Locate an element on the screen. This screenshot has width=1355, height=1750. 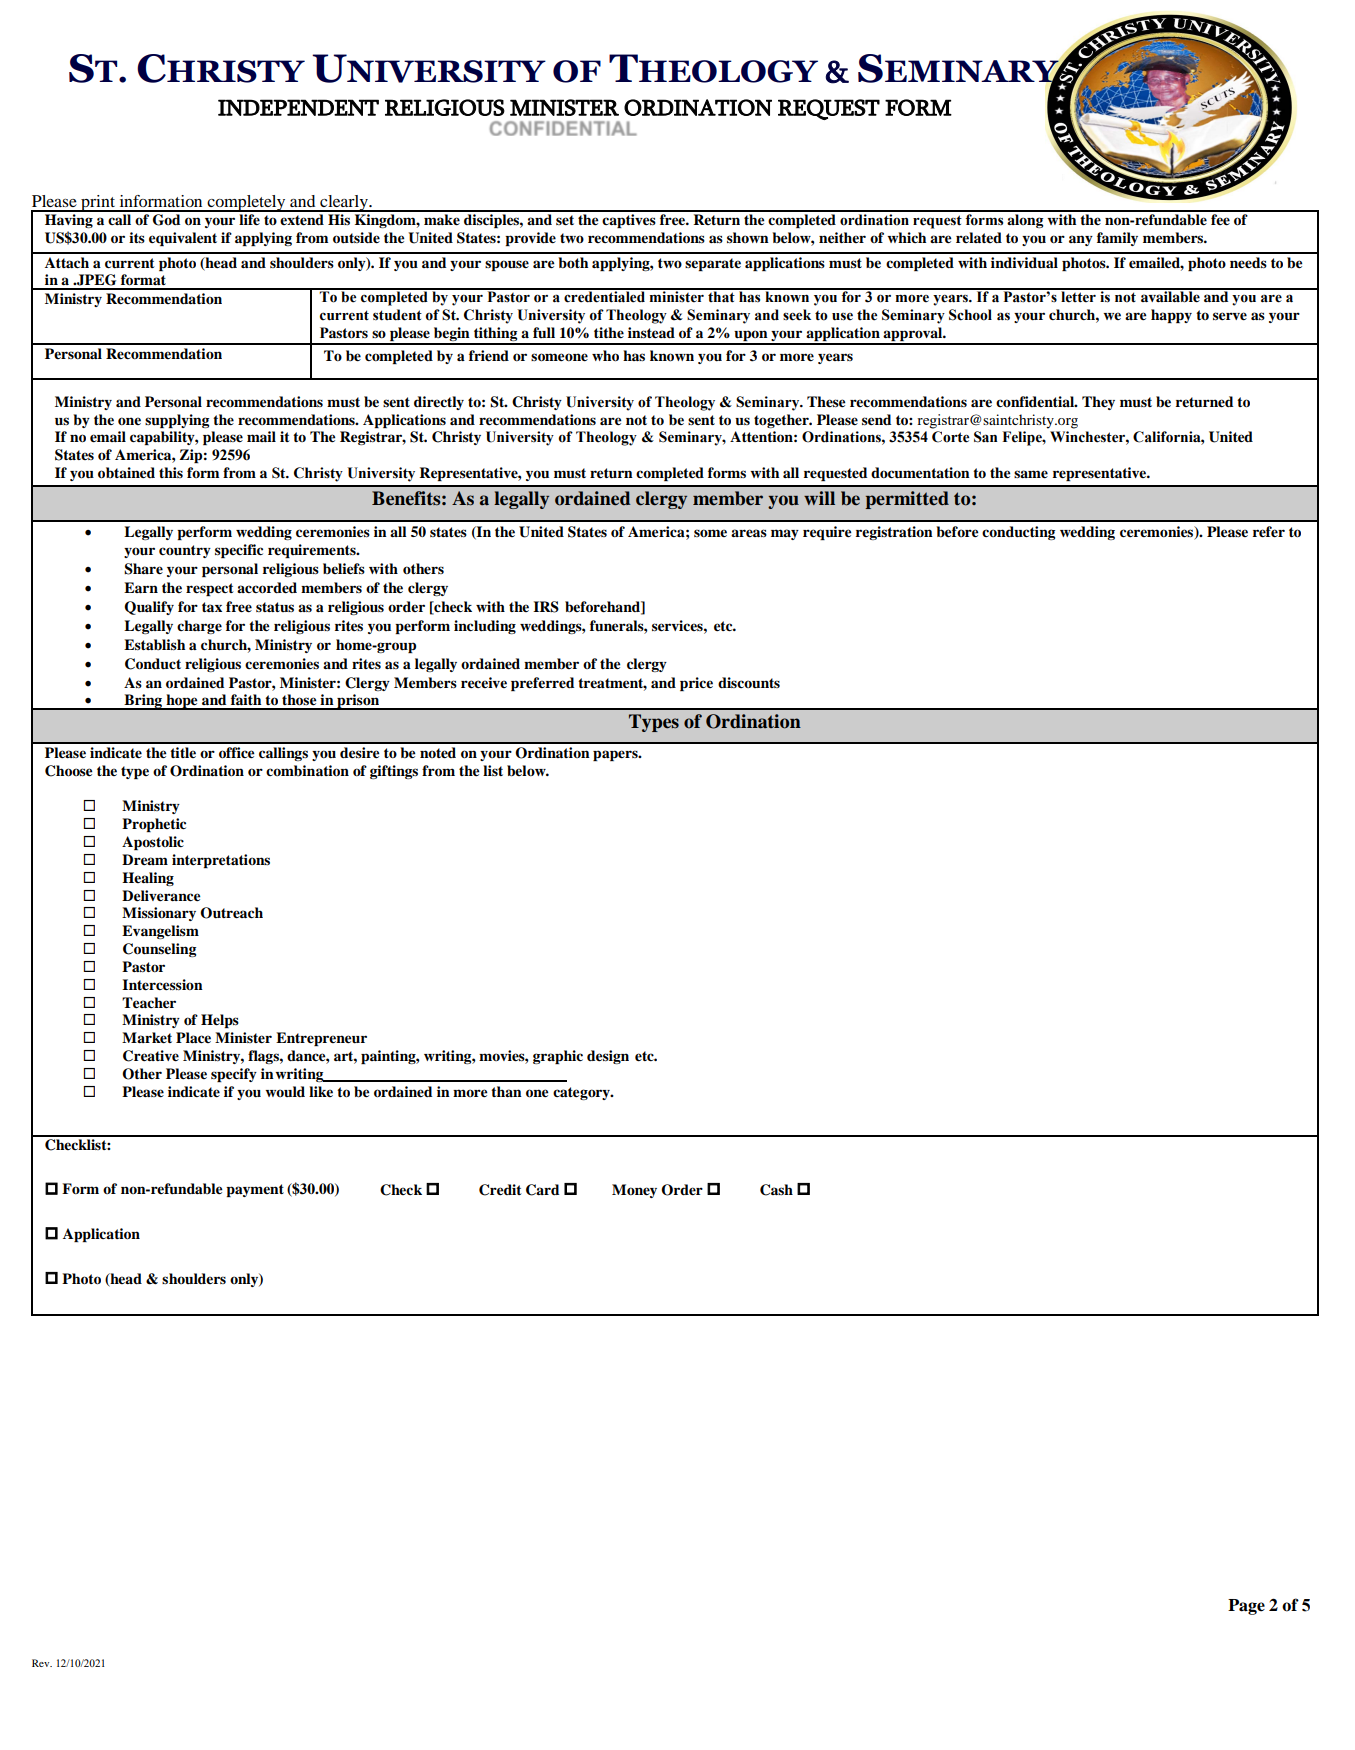
charge is located at coordinates (199, 627).
